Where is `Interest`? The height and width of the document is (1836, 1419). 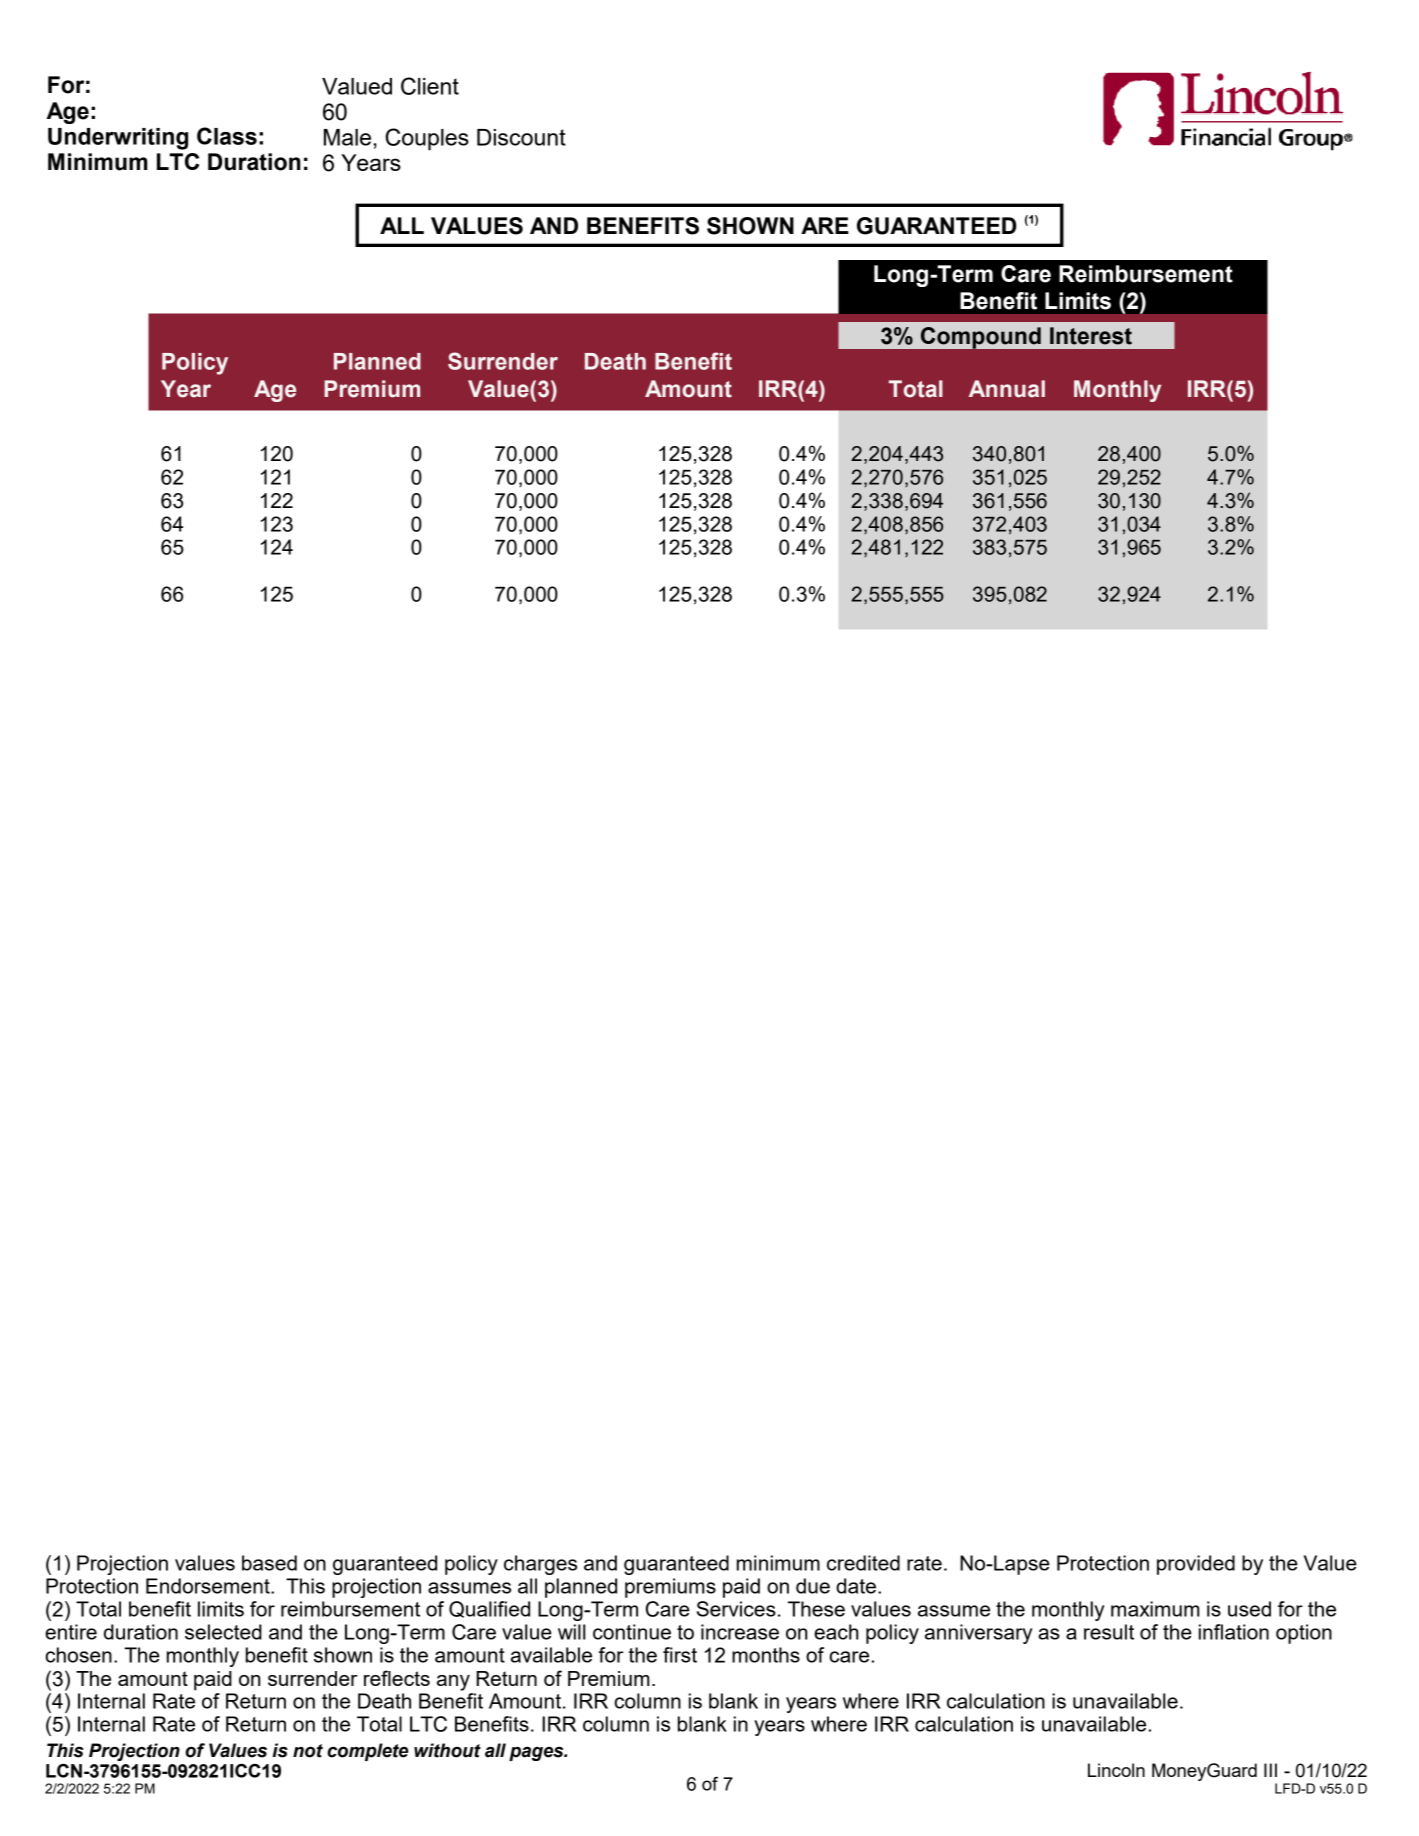
Interest is located at coordinates (1091, 336).
